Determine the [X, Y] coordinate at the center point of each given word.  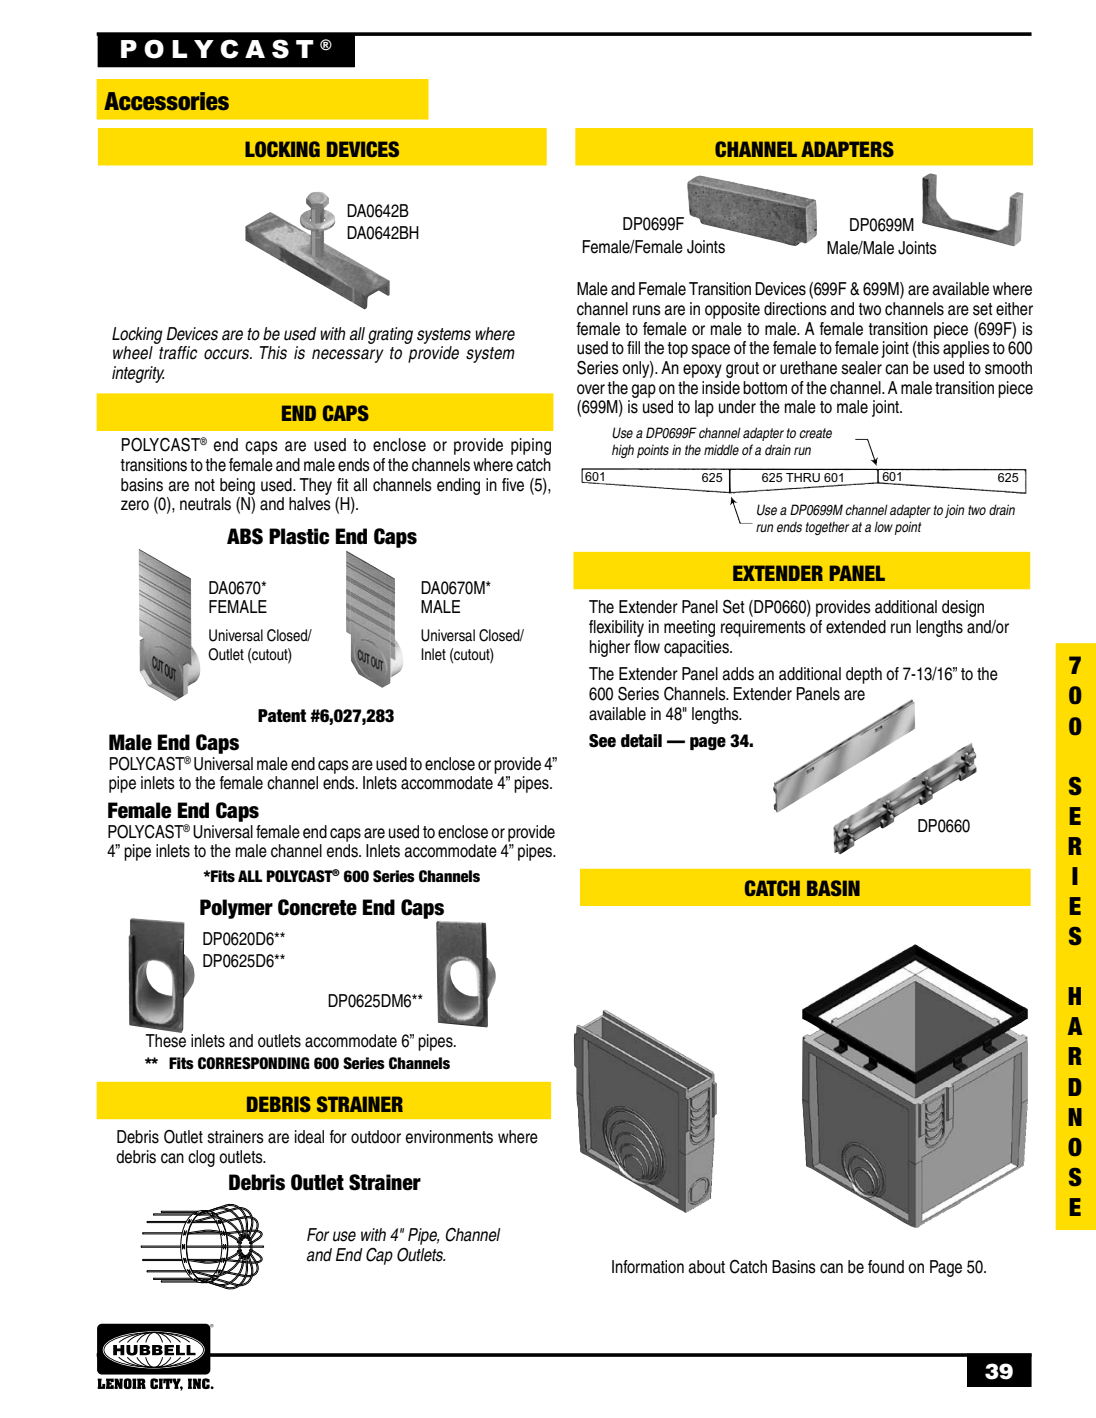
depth [864, 675]
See [602, 741]
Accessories [166, 101]
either [1014, 309]
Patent [282, 716]
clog [201, 1158]
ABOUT [706, 1267]
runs [647, 310]
